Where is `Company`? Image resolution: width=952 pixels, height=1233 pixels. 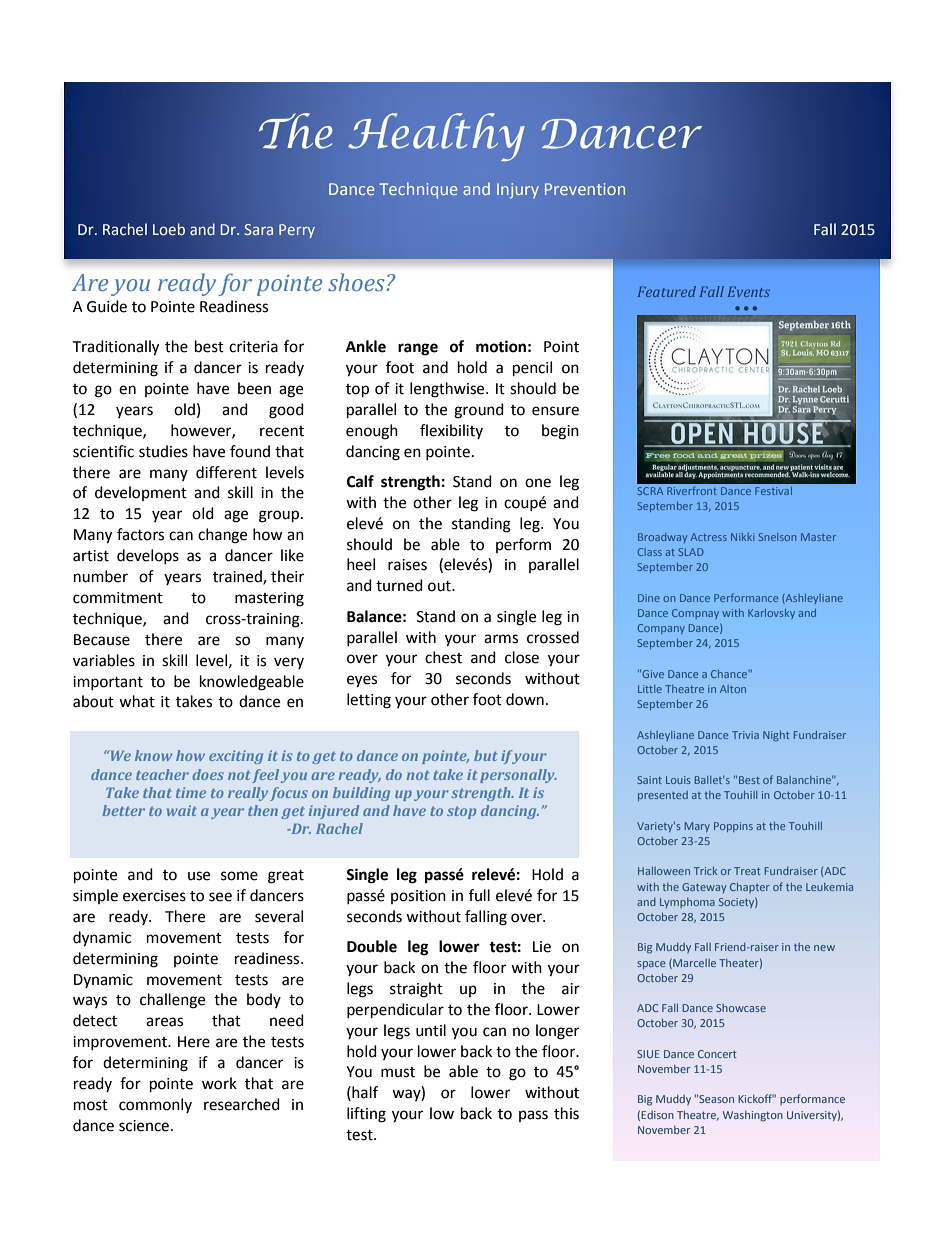
Company is located at coordinates (661, 629).
